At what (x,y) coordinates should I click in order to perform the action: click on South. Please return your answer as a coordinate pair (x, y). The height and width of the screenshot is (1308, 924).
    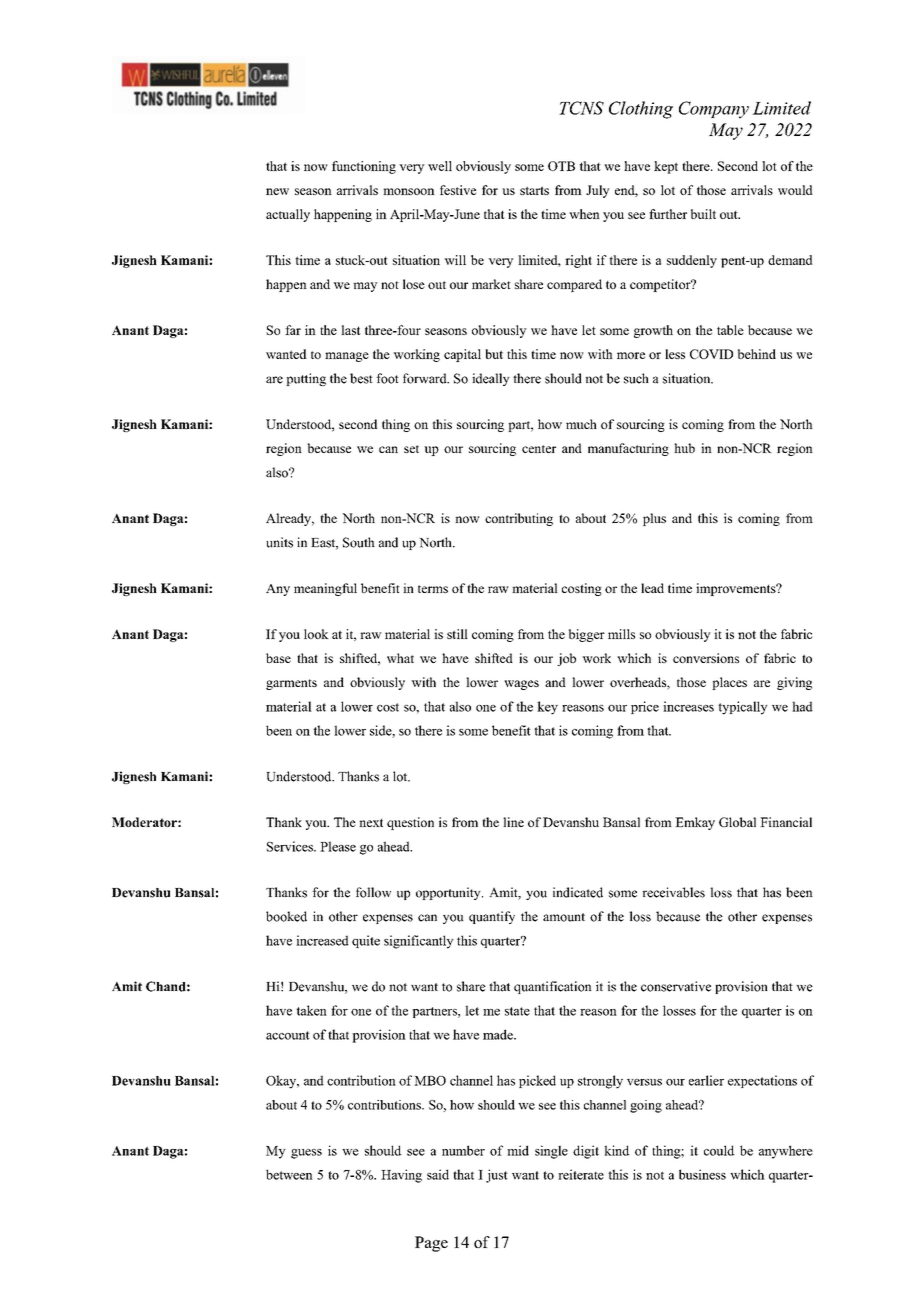
    Looking at the image, I should click on (359, 542).
